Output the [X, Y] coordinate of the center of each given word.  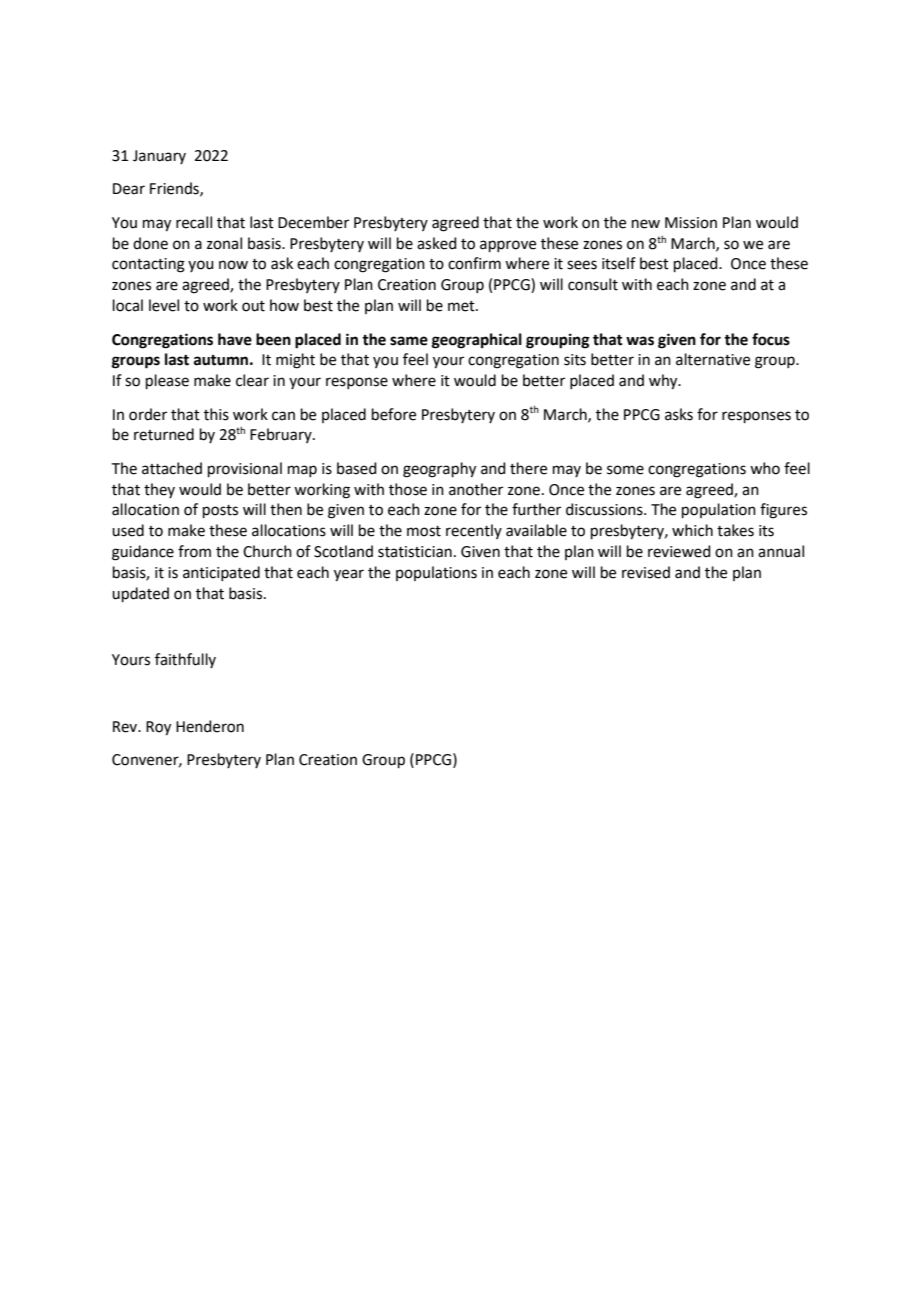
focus [771, 339]
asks [679, 414]
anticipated [221, 573]
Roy [158, 728]
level [164, 305]
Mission [691, 223]
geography [439, 470]
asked [437, 243]
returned [164, 434]
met [462, 306]
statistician [415, 552]
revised [646, 572]
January [159, 157]
